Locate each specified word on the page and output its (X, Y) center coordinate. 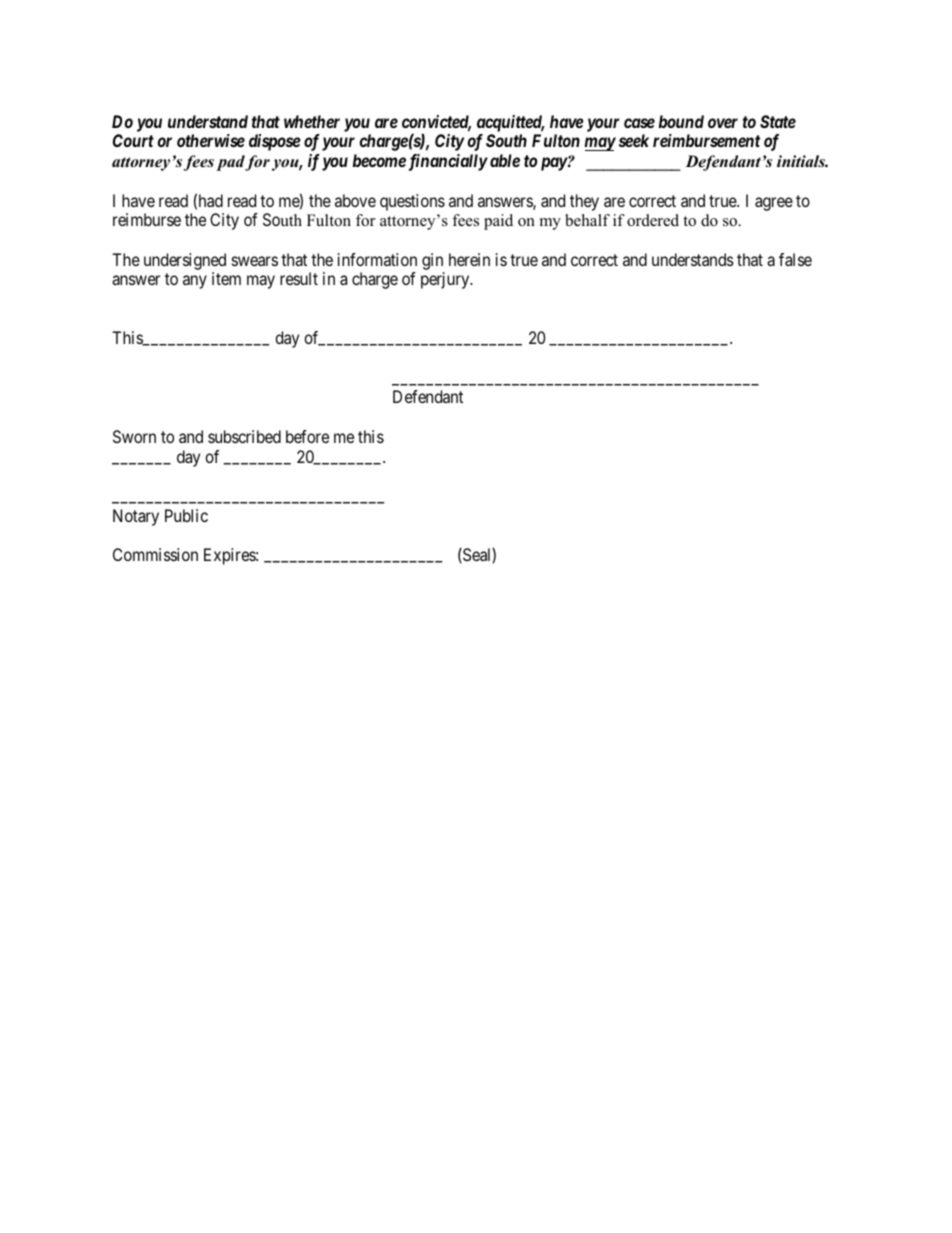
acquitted (510, 123)
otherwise (211, 140)
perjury (446, 280)
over (723, 123)
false (795, 259)
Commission (155, 554)
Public (186, 515)
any (195, 282)
